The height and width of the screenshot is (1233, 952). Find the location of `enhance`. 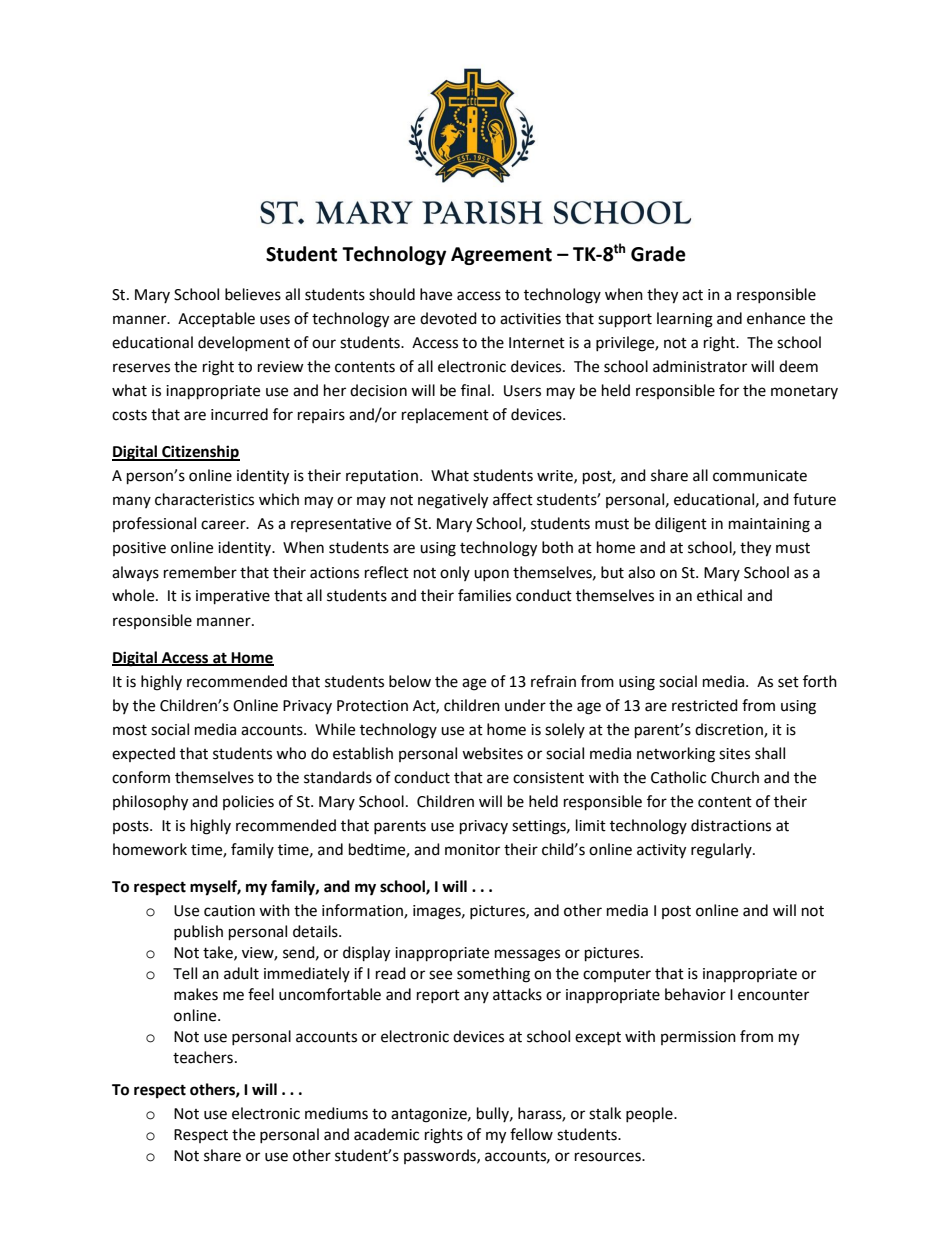

enhance is located at coordinates (776, 318).
